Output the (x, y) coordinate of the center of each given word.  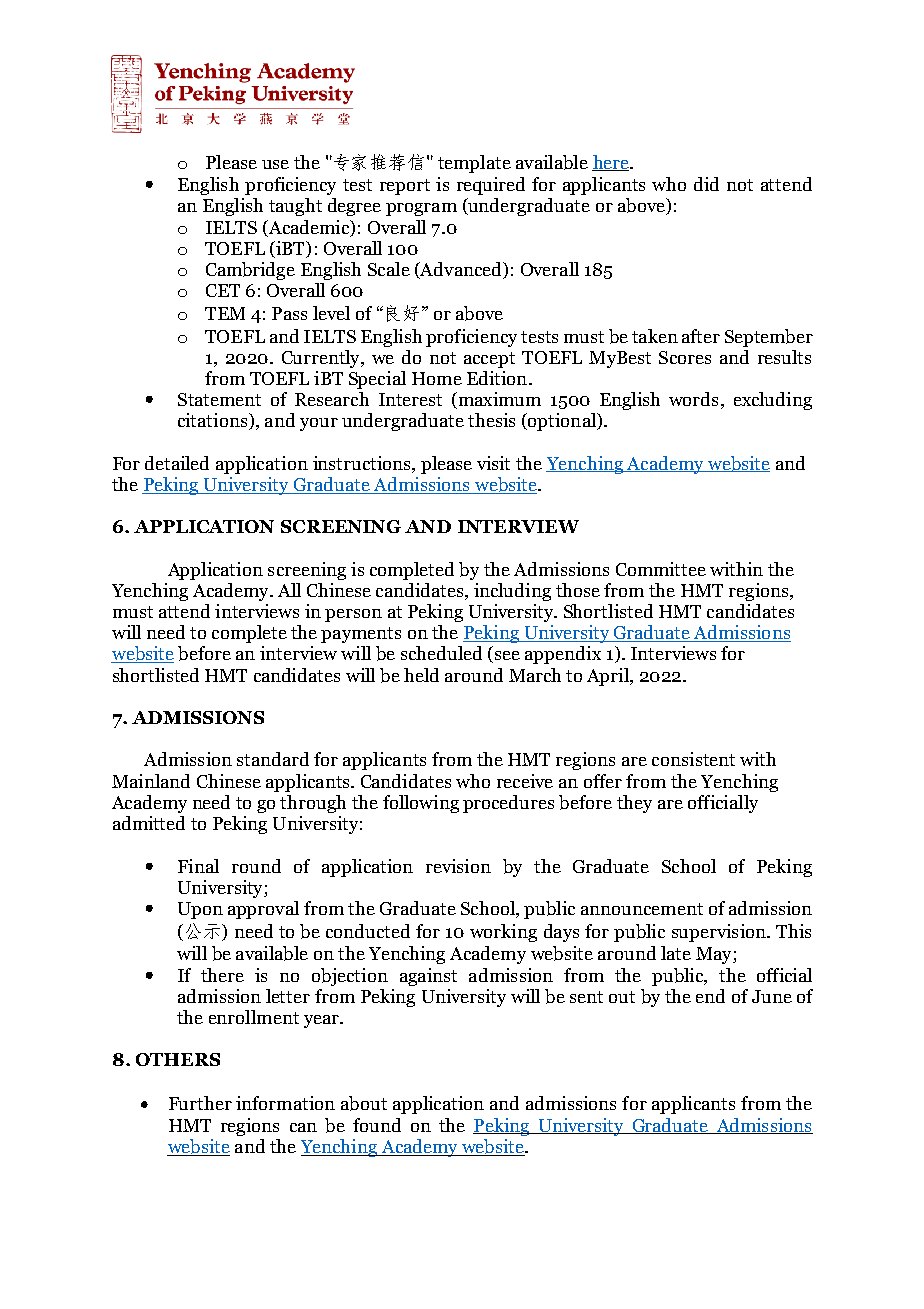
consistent (693, 759)
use (275, 164)
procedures (508, 804)
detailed (177, 463)
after (701, 336)
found (377, 1125)
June (772, 996)
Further (200, 1103)
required (491, 186)
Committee (661, 569)
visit (493, 463)
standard (273, 759)
